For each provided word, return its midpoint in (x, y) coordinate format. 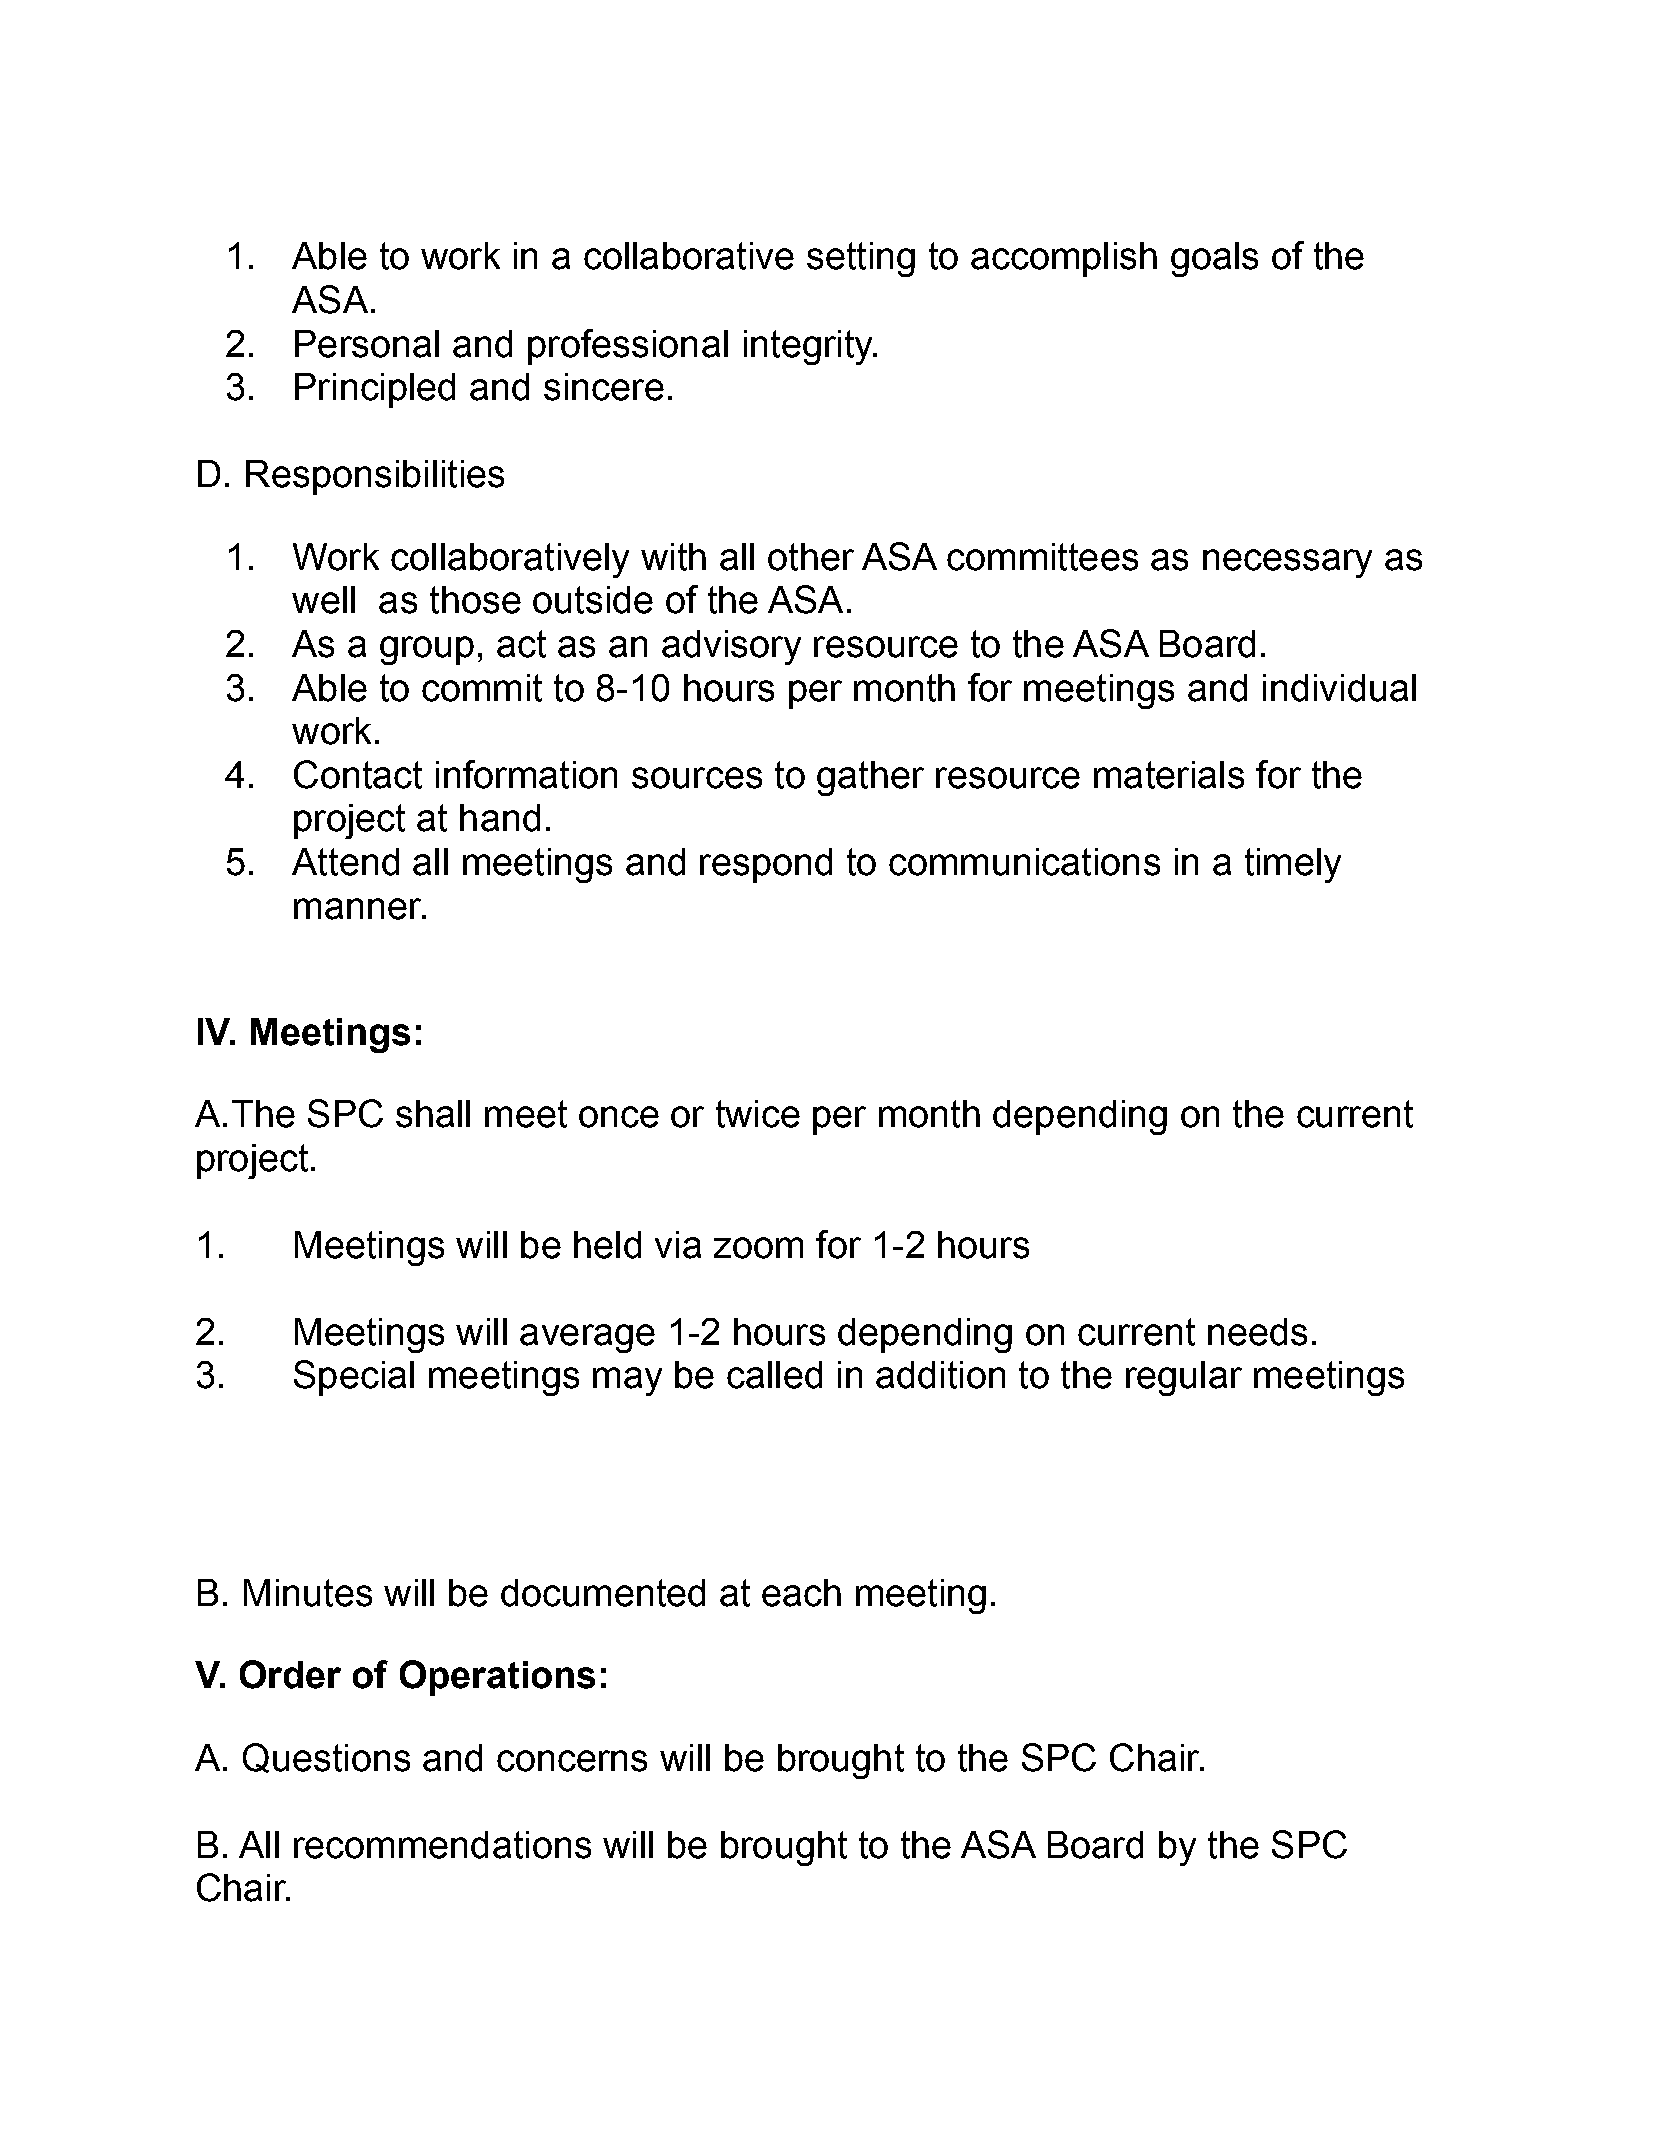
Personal (367, 344)
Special (354, 1378)
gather (870, 778)
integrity (809, 347)
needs (1257, 1332)
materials (1169, 775)
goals (1214, 259)
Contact (358, 774)
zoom (758, 1248)
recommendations (442, 1845)
